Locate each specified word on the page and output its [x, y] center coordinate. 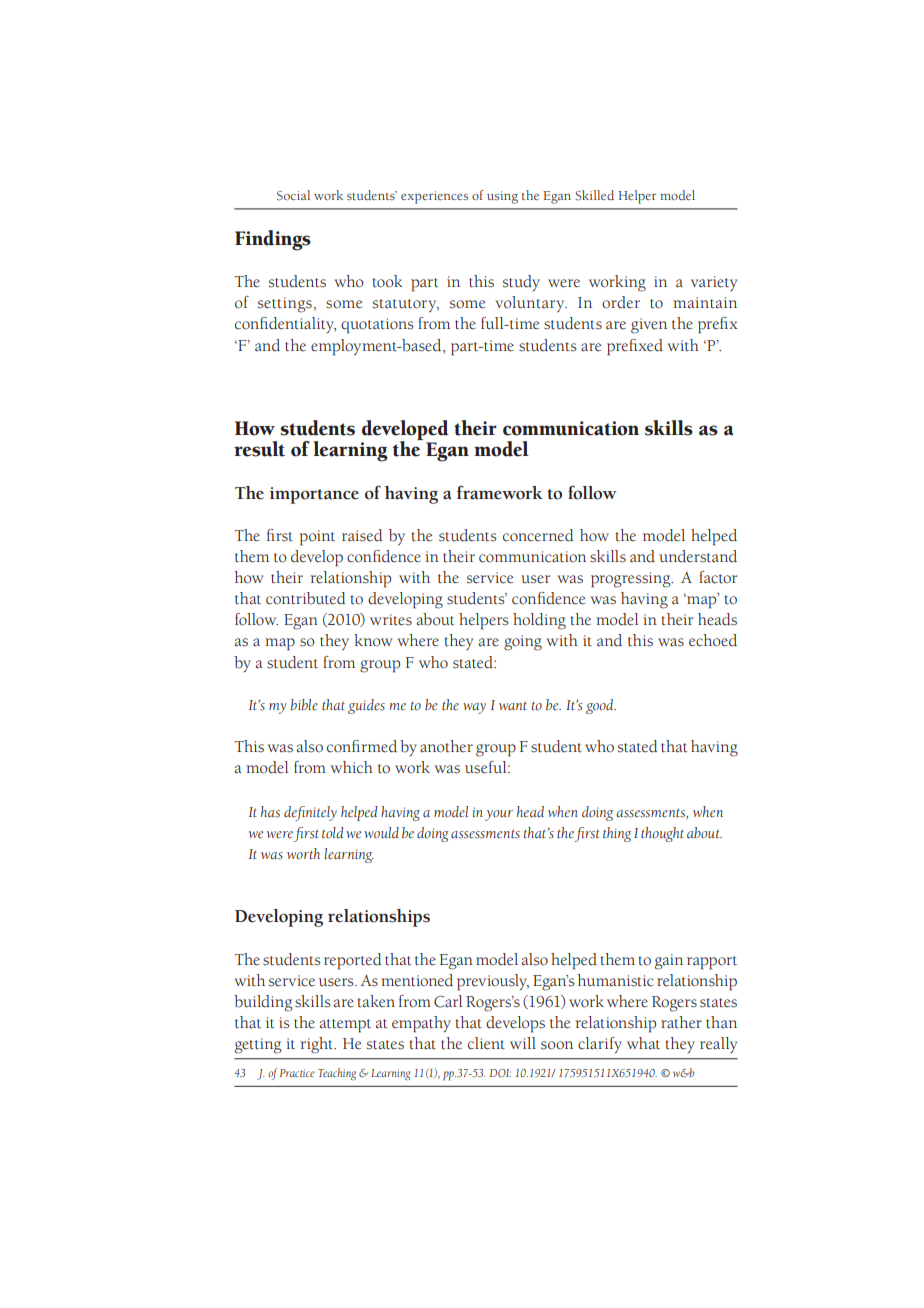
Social [293, 195]
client [486, 1043]
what [643, 1043]
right [318, 1045]
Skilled [594, 195]
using [502, 197]
